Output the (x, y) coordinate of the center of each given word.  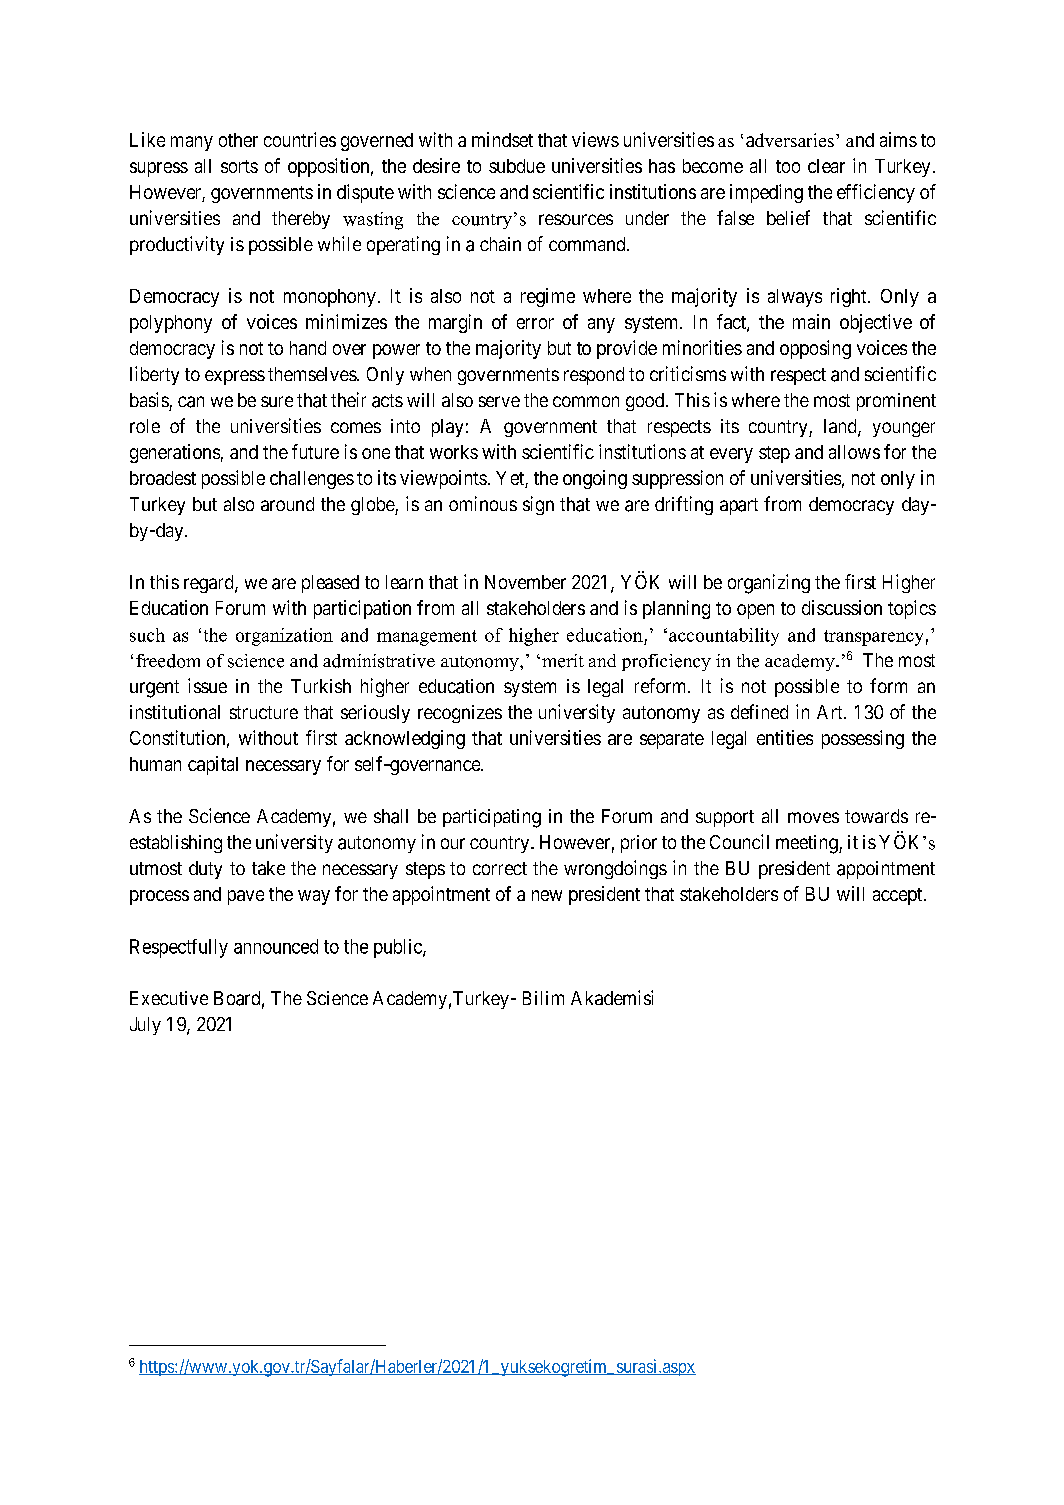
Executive (169, 998)
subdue (517, 166)
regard (210, 584)
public (399, 948)
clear (826, 166)
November (525, 582)
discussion (842, 607)
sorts (239, 166)
